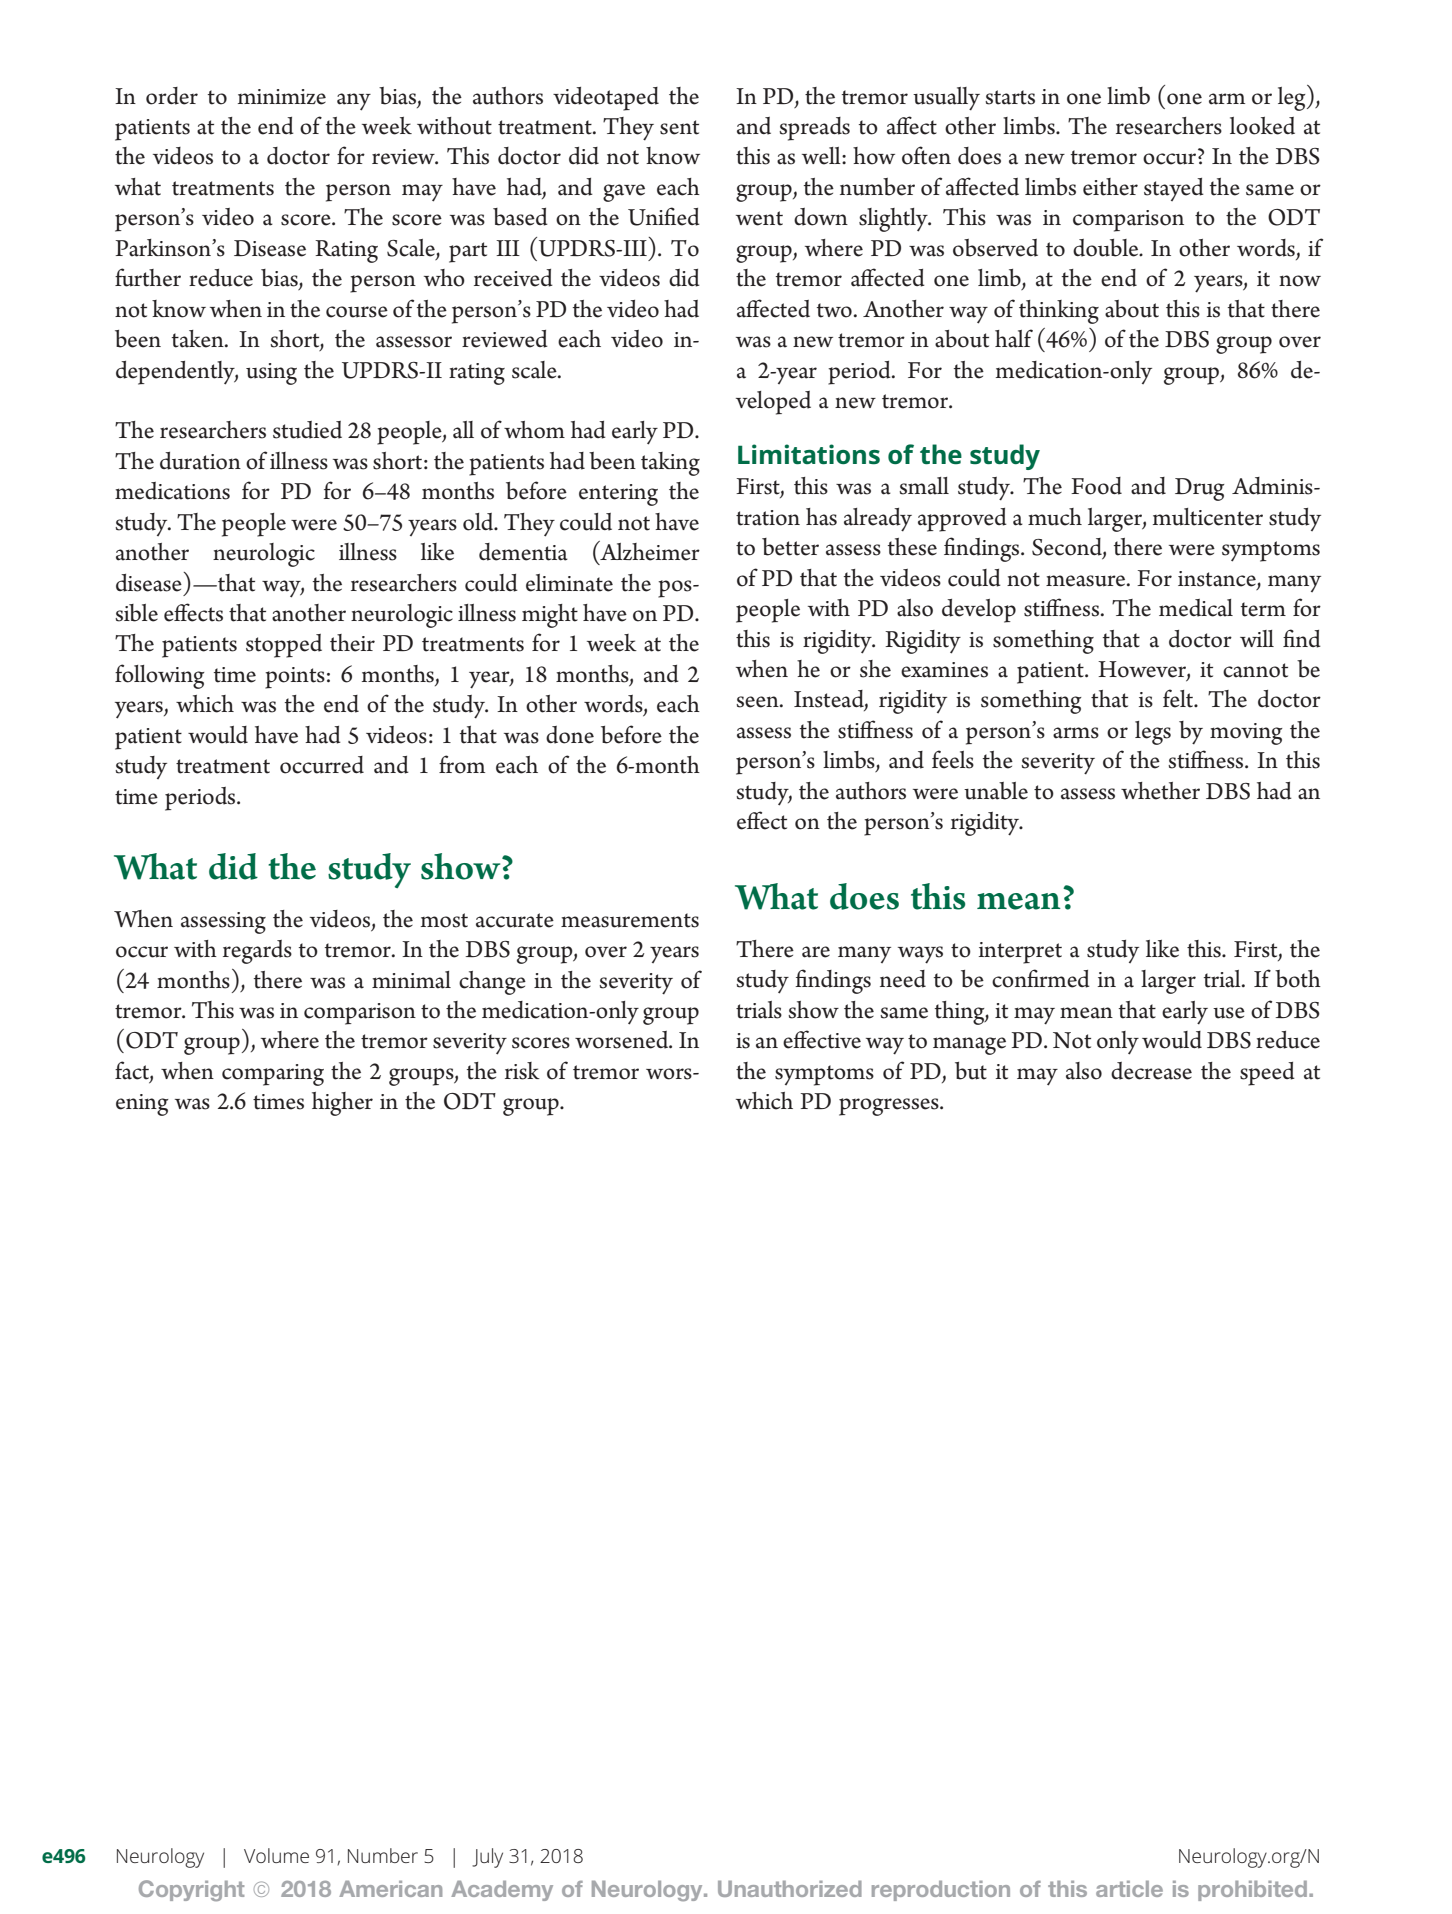 This page has width=1452, height=1914. I want to click on points, so click(295, 678).
